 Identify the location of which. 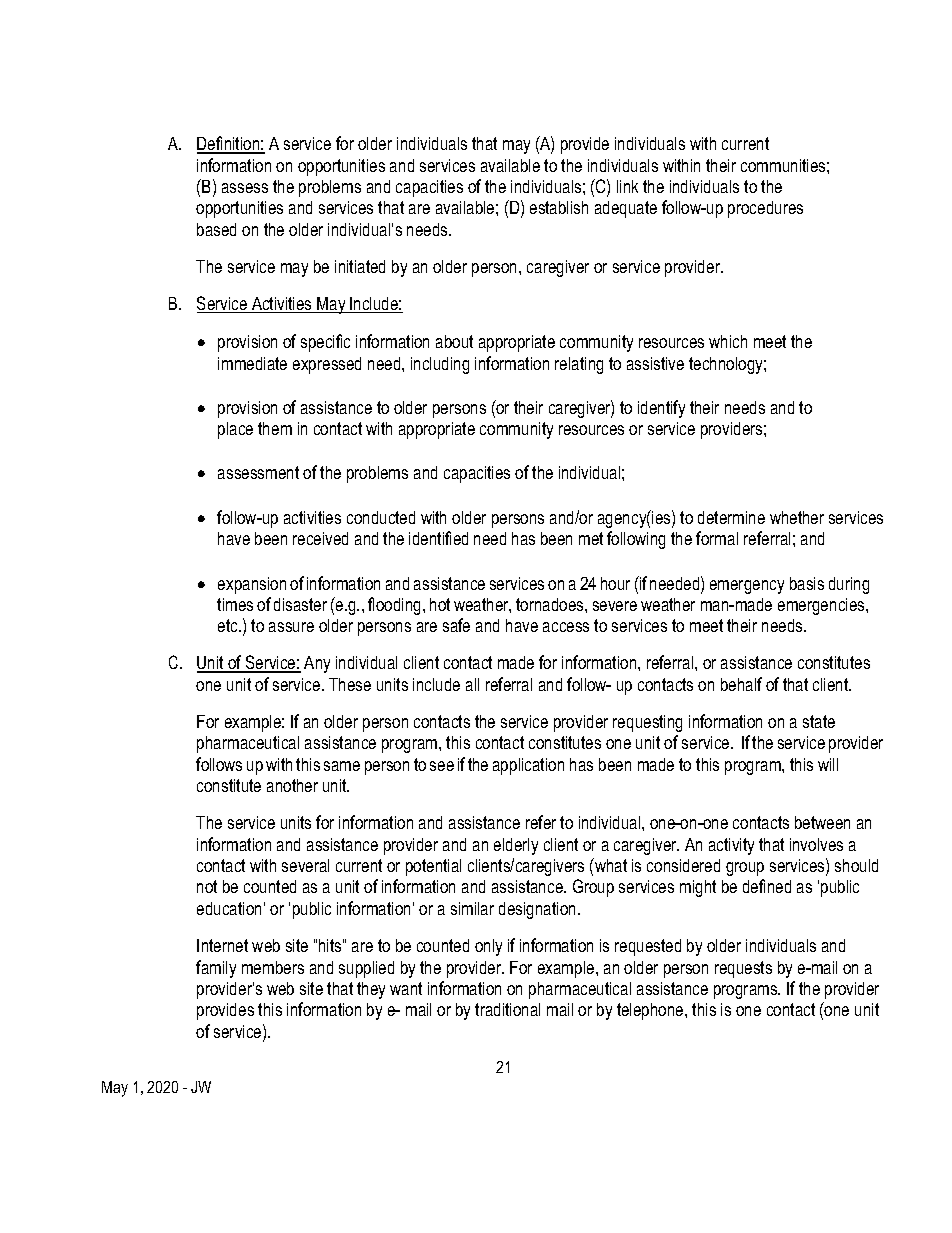
(728, 341).
